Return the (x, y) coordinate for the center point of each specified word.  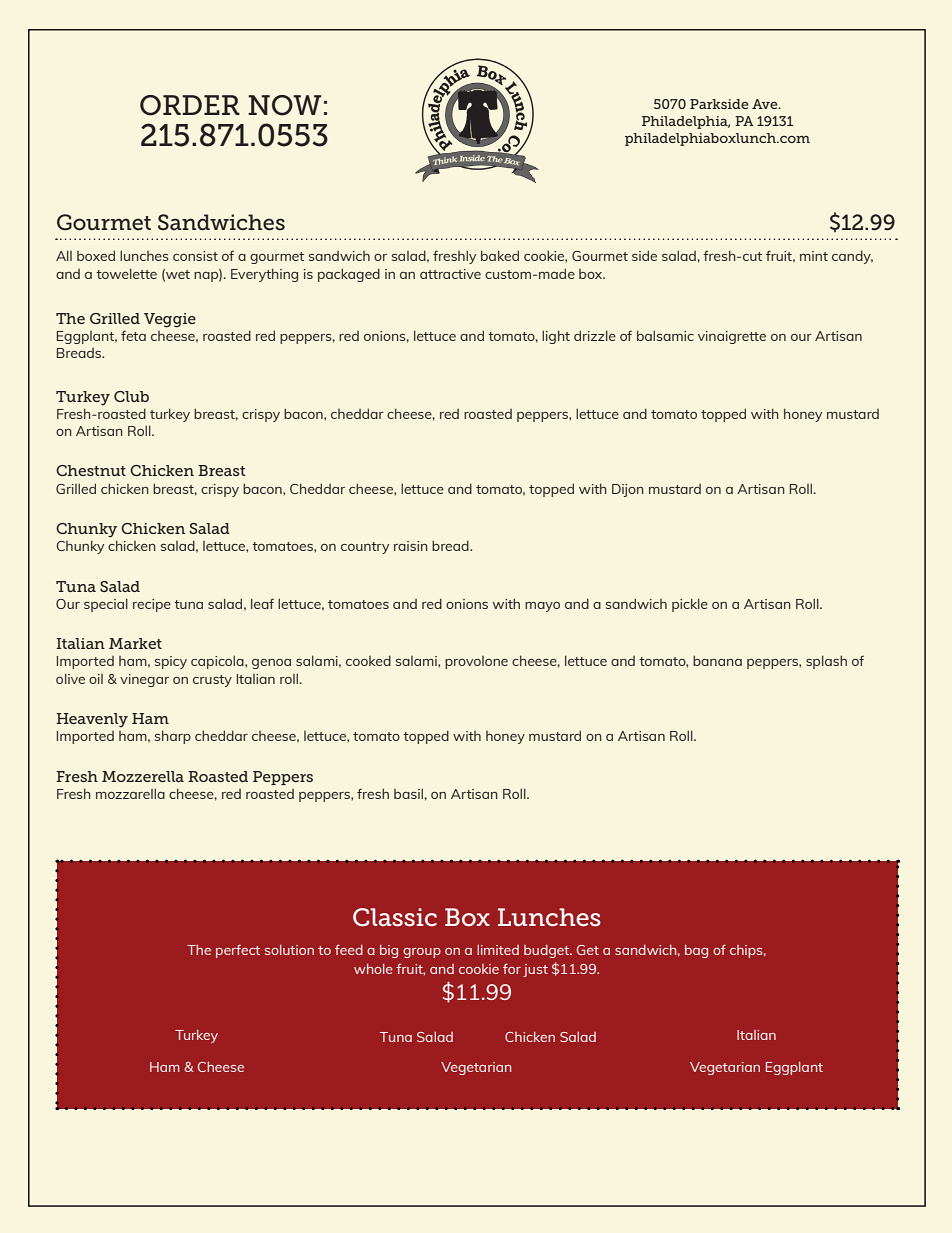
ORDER (190, 105)
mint (814, 256)
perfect (238, 951)
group (422, 953)
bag (696, 951)
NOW (285, 105)
